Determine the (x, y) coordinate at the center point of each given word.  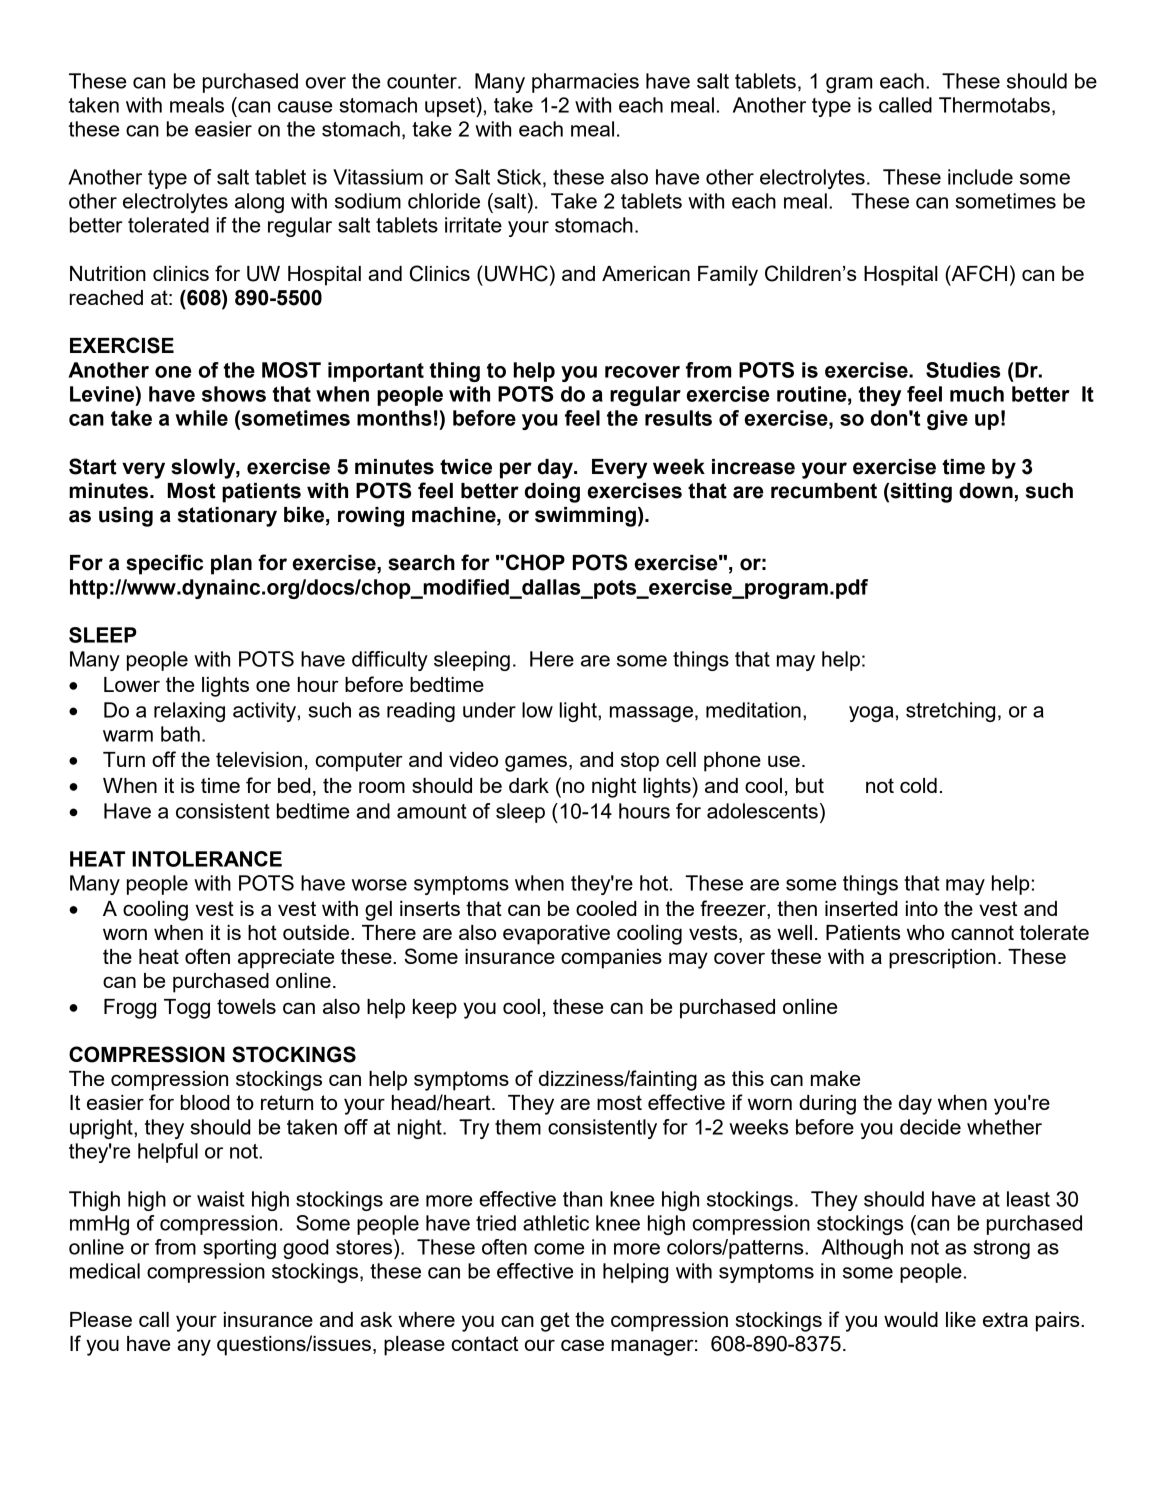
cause (305, 107)
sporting (239, 1249)
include (980, 177)
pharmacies (585, 83)
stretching (950, 712)
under (489, 710)
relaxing (189, 712)
